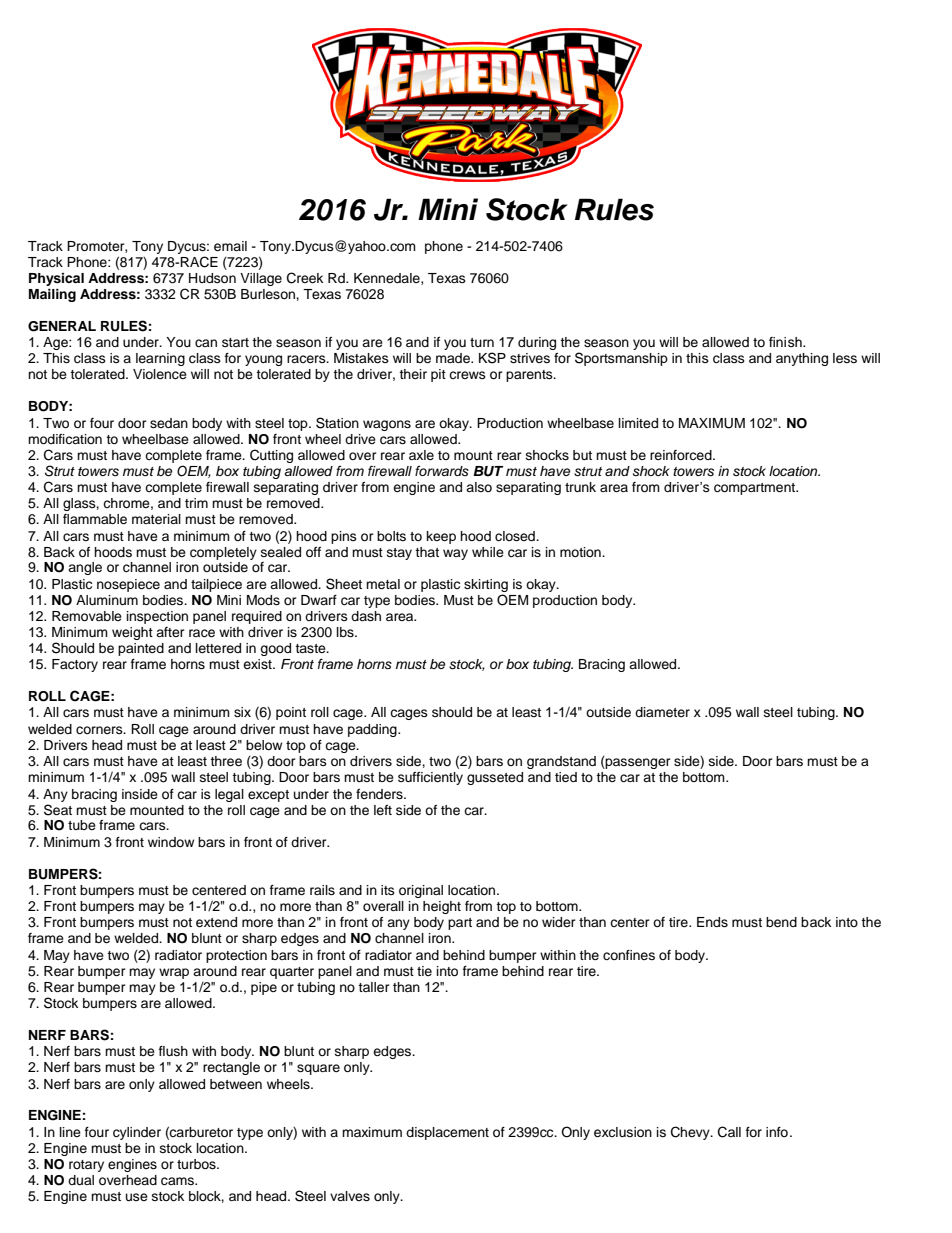 This screenshot has width=952, height=1233. Describe the element at coordinates (137, 1197) in the screenshot. I see `use` at that location.
